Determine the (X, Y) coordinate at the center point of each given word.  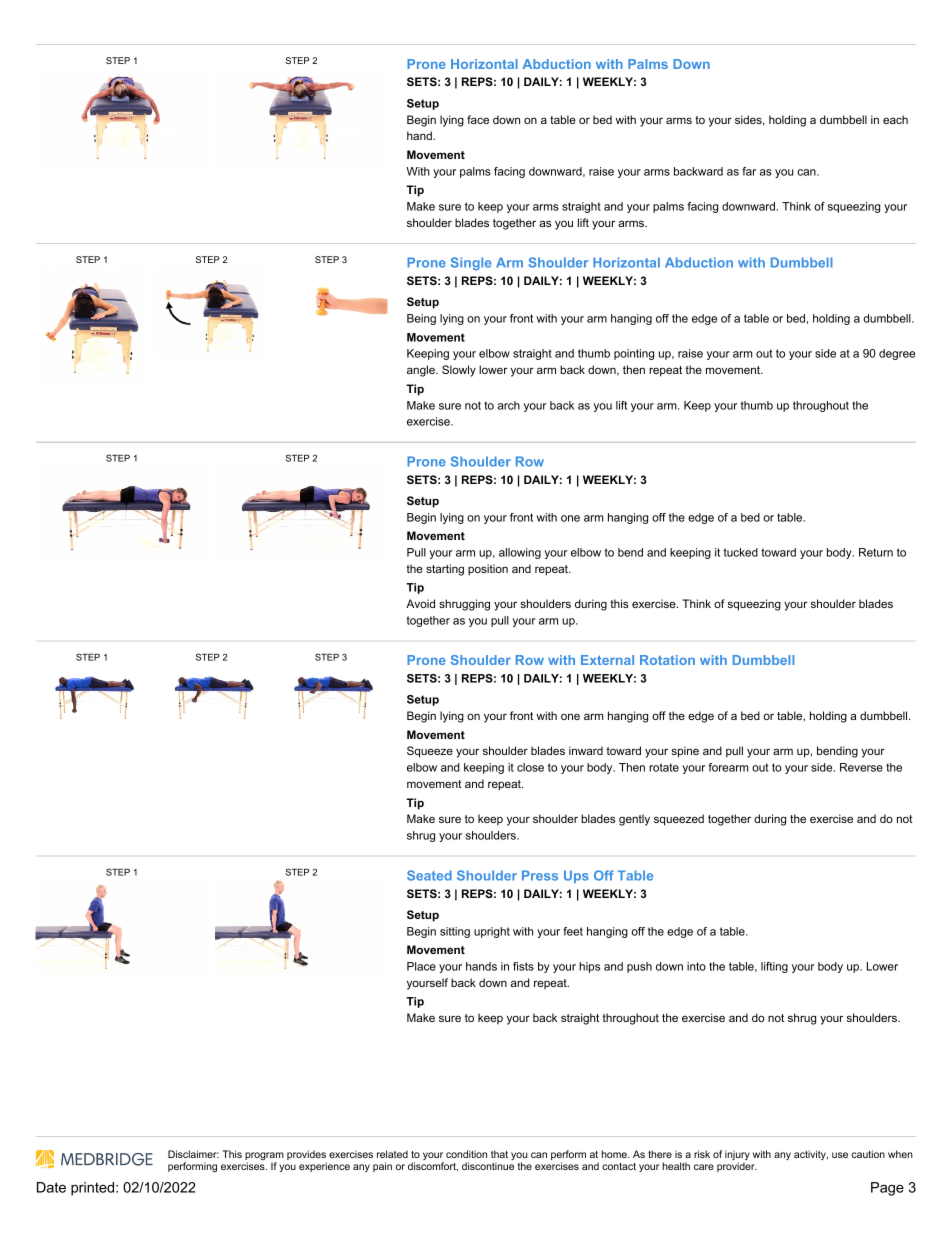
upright (492, 932)
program (264, 1157)
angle (422, 371)
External (607, 660)
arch (509, 405)
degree (897, 354)
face (478, 119)
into (696, 966)
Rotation (667, 660)
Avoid (420, 603)
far (749, 171)
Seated (429, 875)
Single (471, 263)
